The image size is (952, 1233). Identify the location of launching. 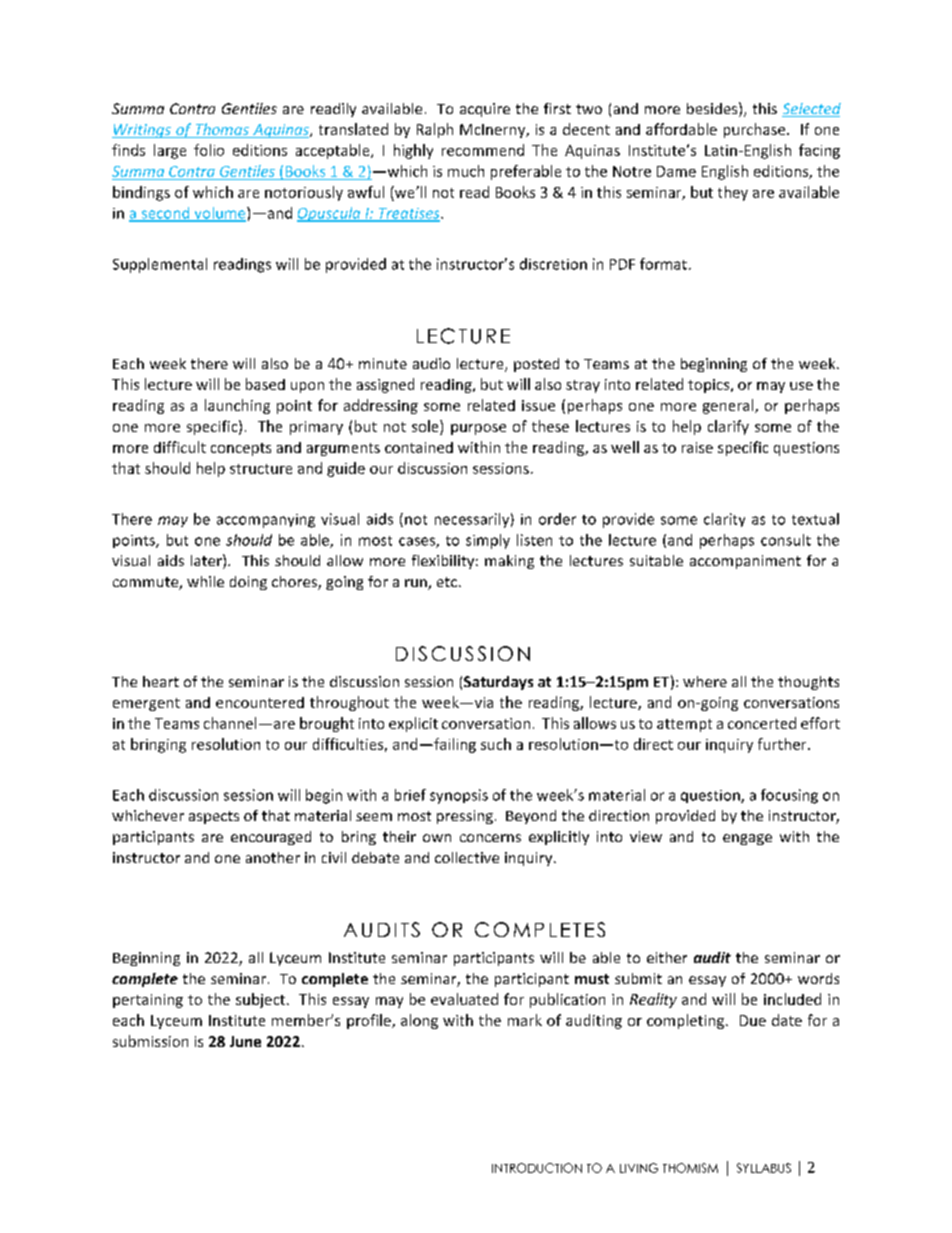
(237, 406).
